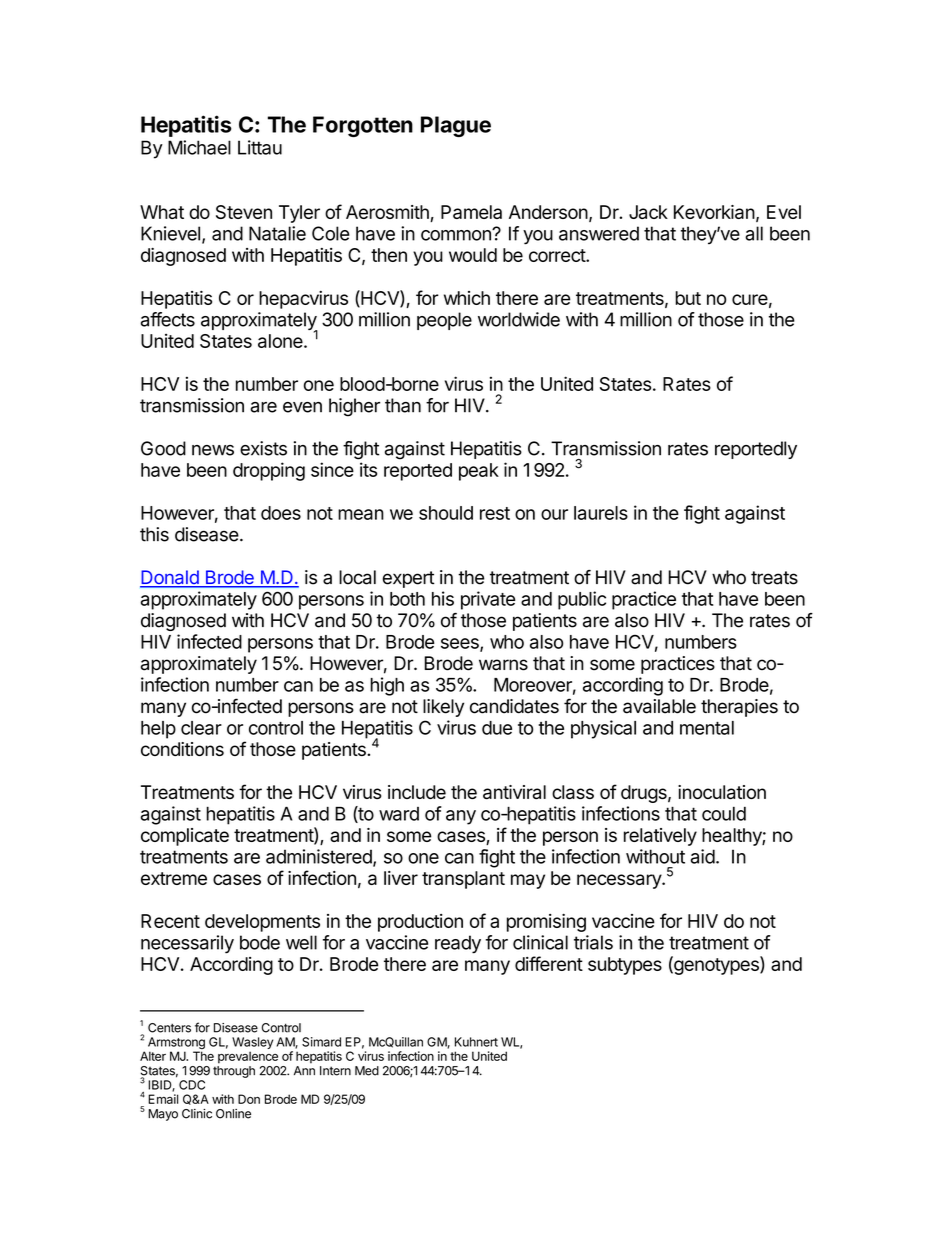 This screenshot has height=1233, width=952. What do you see at coordinates (170, 578) in the screenshot?
I see `Donald` at bounding box center [170, 578].
